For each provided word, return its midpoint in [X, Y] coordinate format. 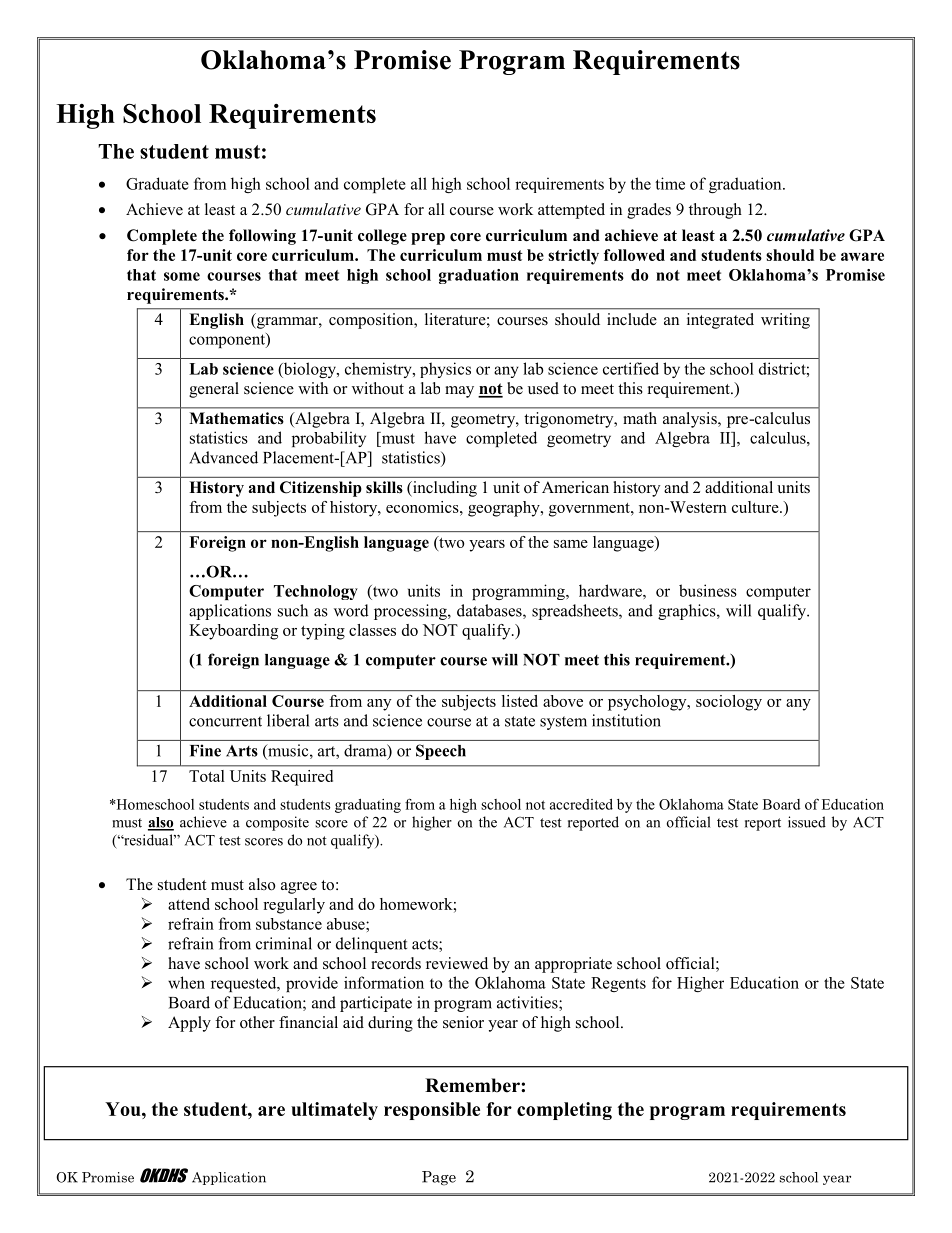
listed [520, 701]
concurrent [225, 721]
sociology [729, 703]
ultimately [334, 1111]
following [262, 237]
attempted [571, 211]
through [715, 211]
